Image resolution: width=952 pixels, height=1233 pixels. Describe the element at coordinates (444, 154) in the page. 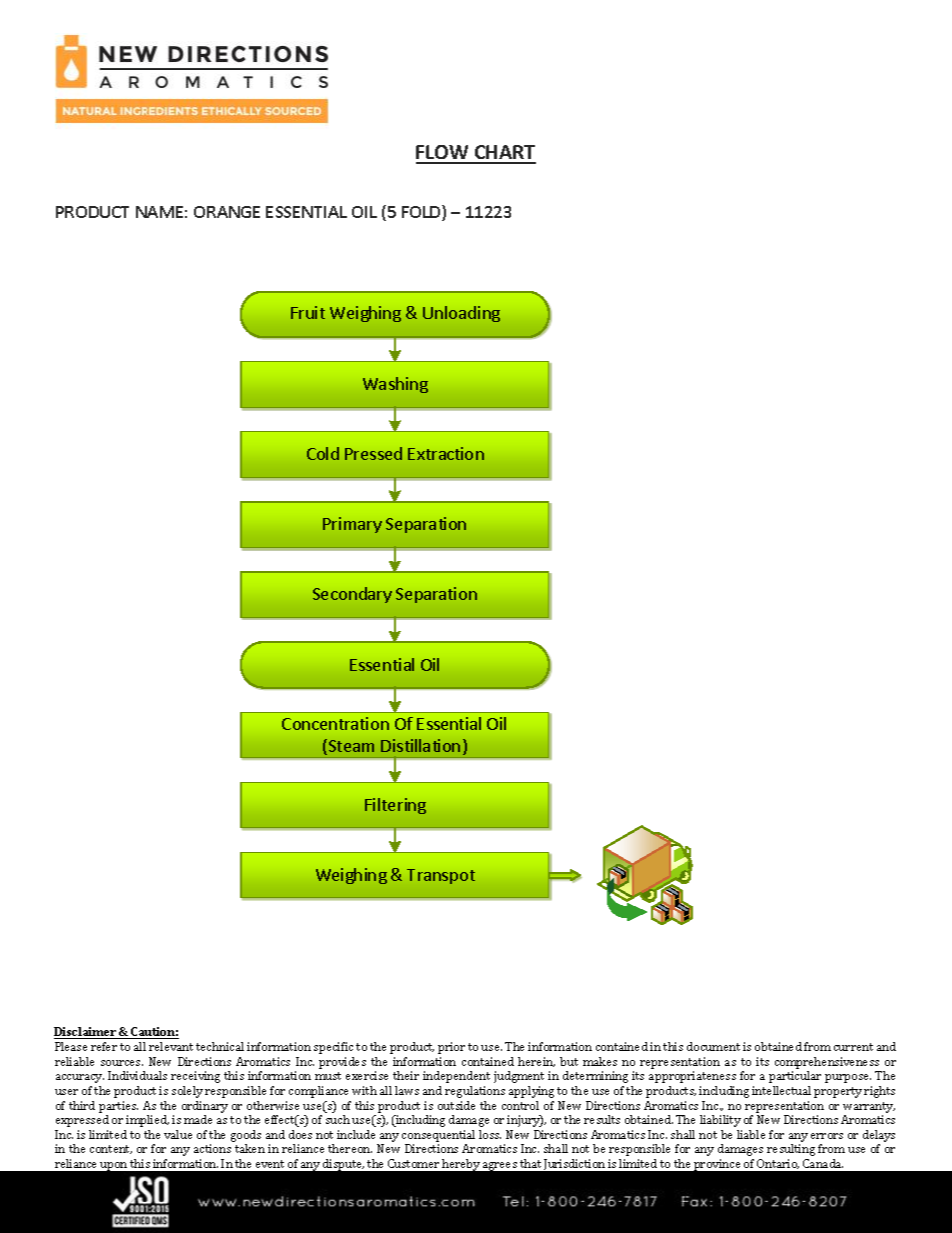

I see `FLOW` at that location.
